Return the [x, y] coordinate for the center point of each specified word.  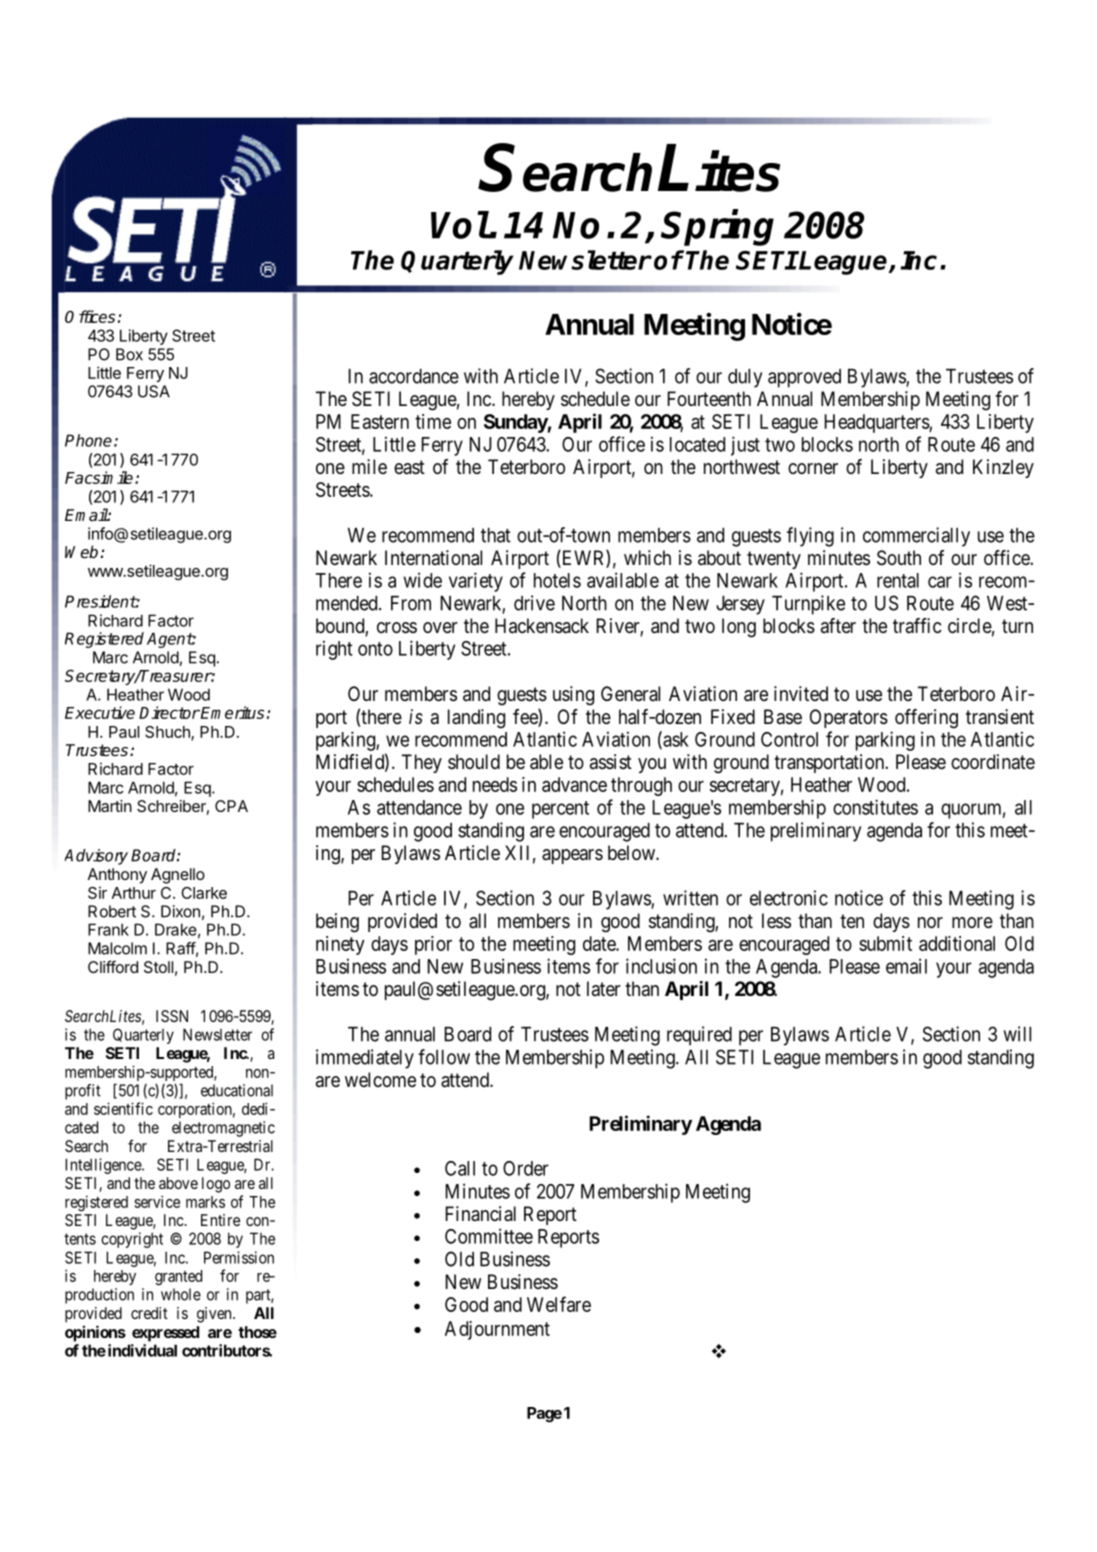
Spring [717, 227]
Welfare [559, 1304]
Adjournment [497, 1330]
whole [181, 1294]
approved [804, 378]
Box [129, 354]
